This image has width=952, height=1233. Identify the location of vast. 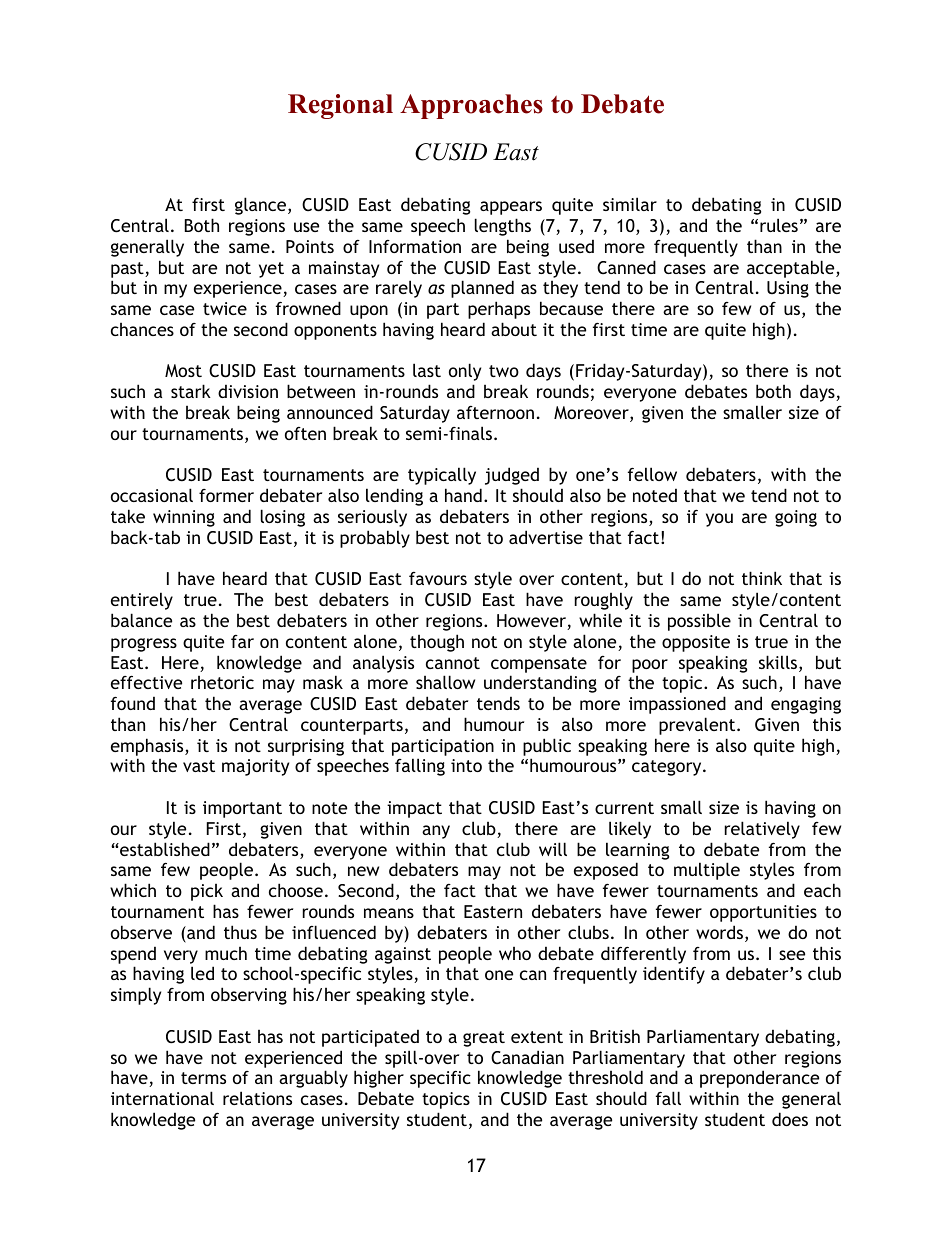
(199, 766).
